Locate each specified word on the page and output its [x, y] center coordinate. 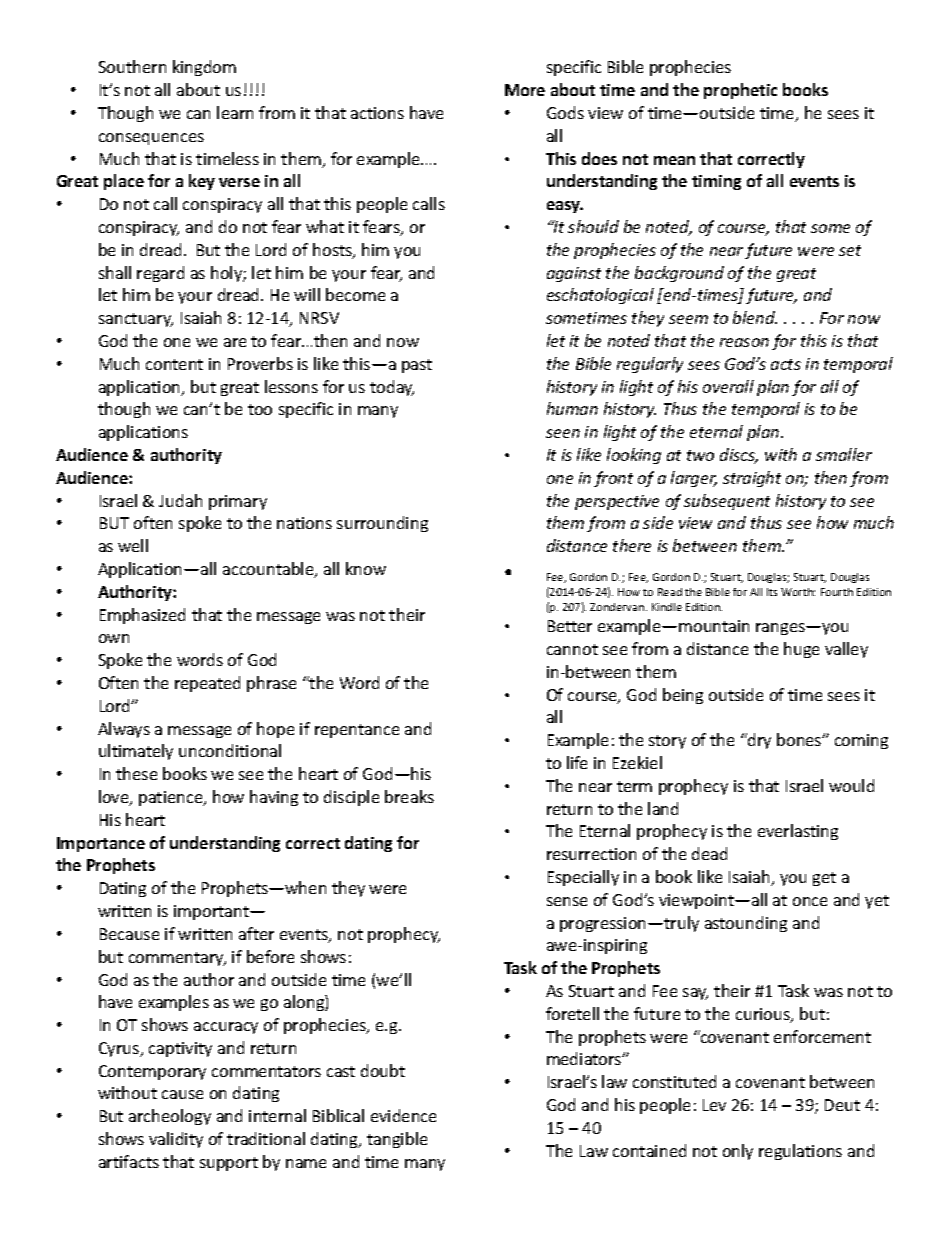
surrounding [382, 524]
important [212, 912]
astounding [746, 924]
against [574, 274]
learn [235, 112]
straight [752, 479]
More [525, 90]
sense [567, 901]
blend [755, 317]
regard [160, 274]
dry [758, 741]
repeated [207, 684]
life [577, 762]
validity [176, 1140]
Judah [180, 500]
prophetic [740, 91]
